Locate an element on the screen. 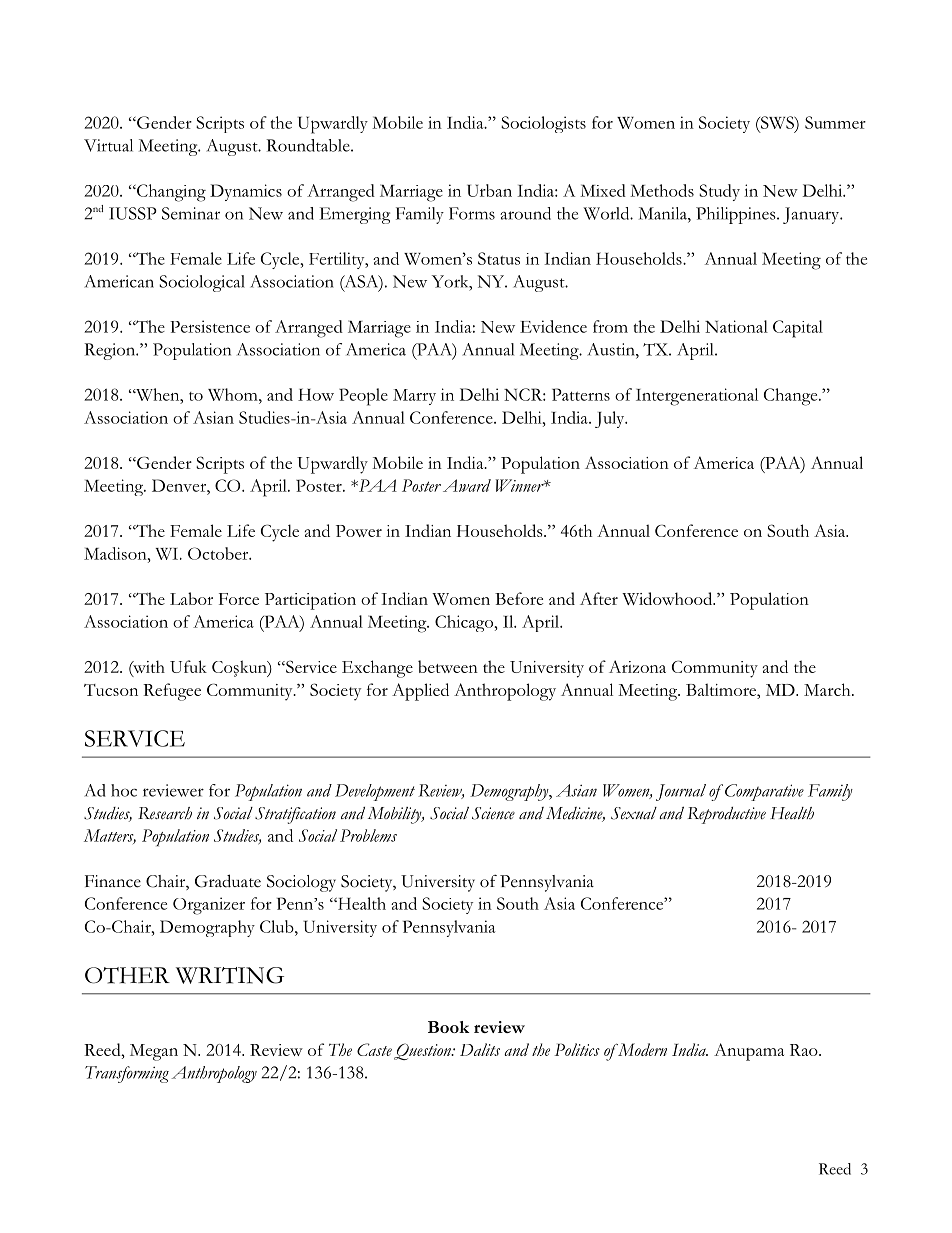 The width and height of the screenshot is (952, 1233). Award is located at coordinates (467, 485).
